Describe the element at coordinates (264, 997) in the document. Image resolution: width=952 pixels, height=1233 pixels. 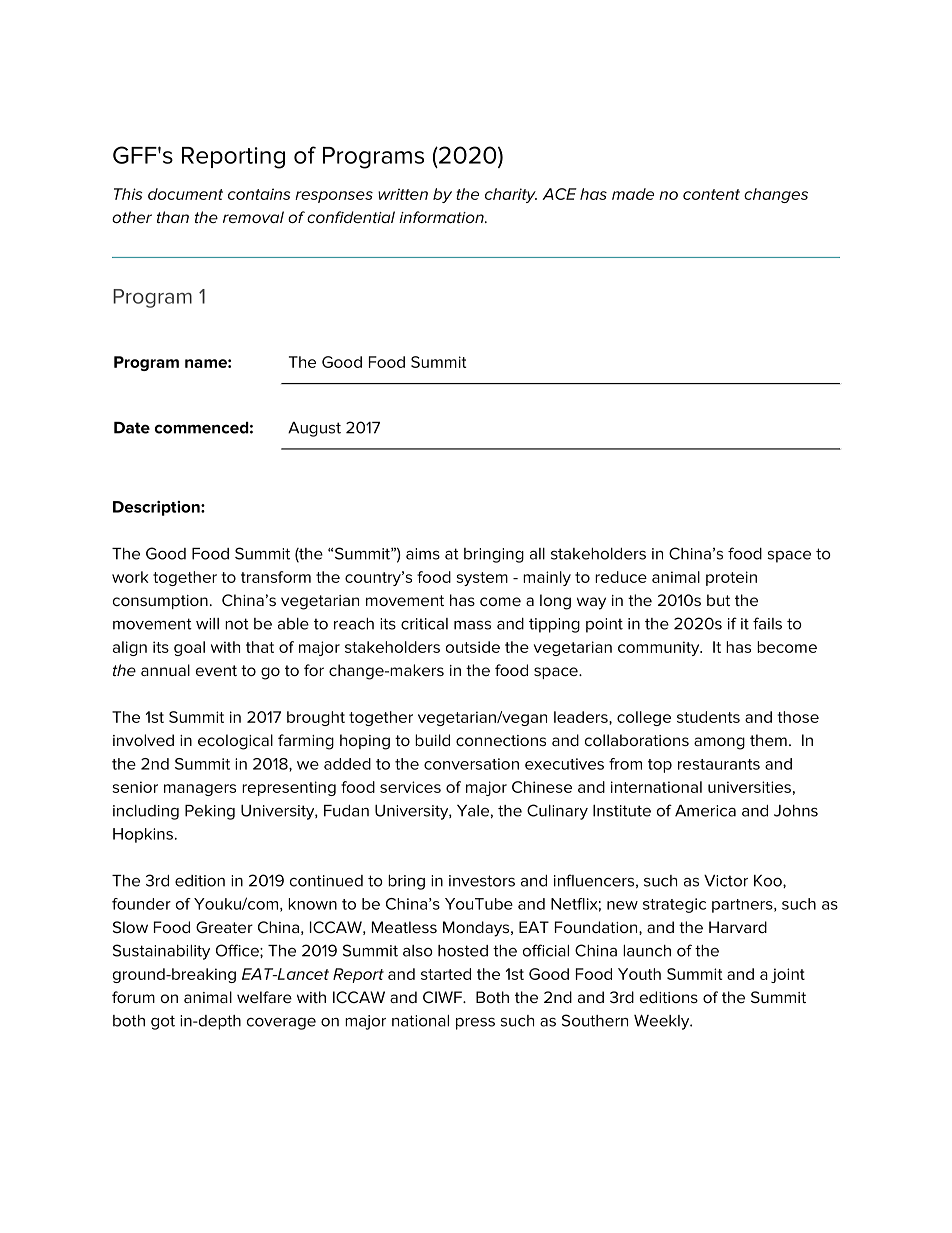
I see `welfare` at that location.
